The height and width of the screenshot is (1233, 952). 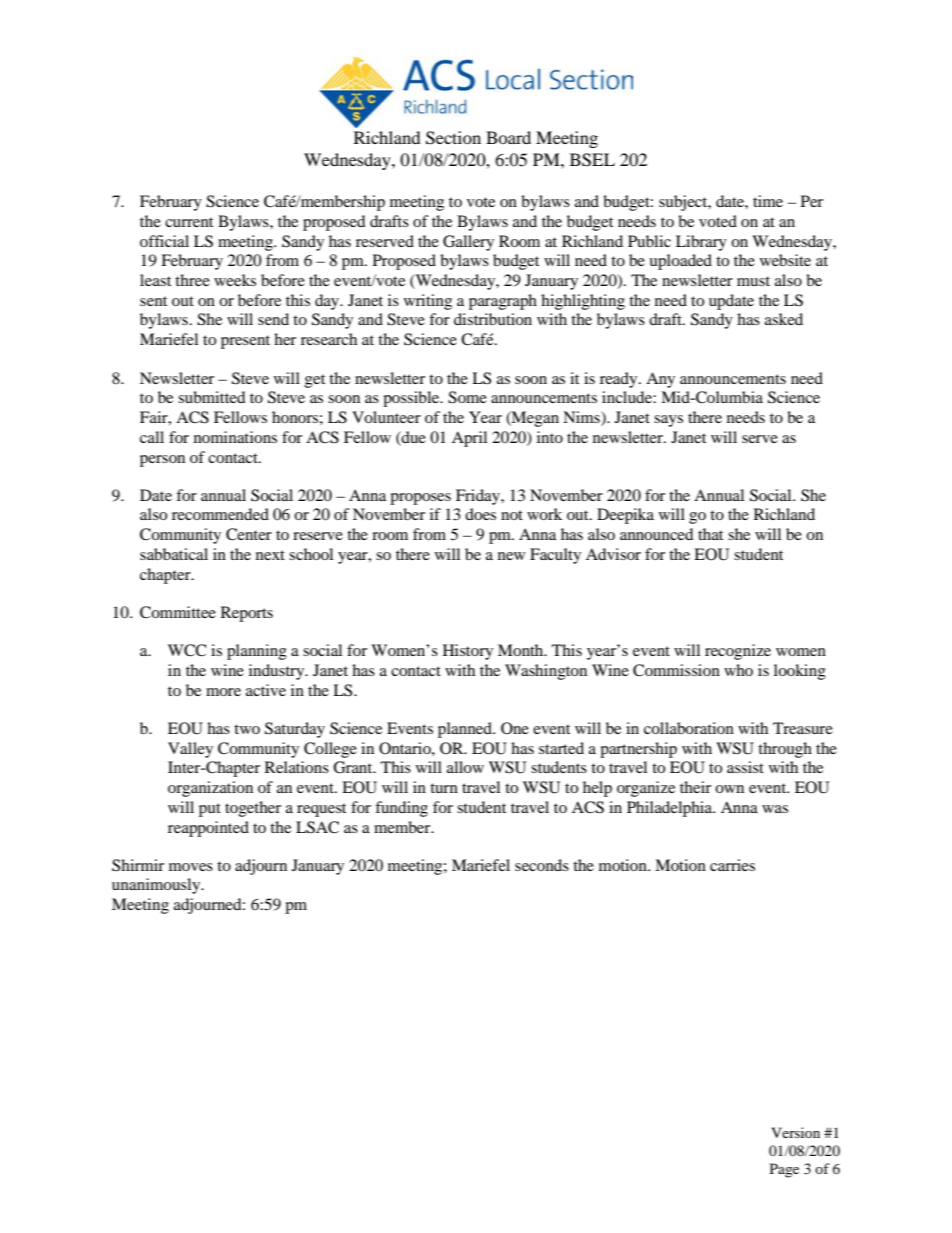 I want to click on History, so click(x=468, y=652).
